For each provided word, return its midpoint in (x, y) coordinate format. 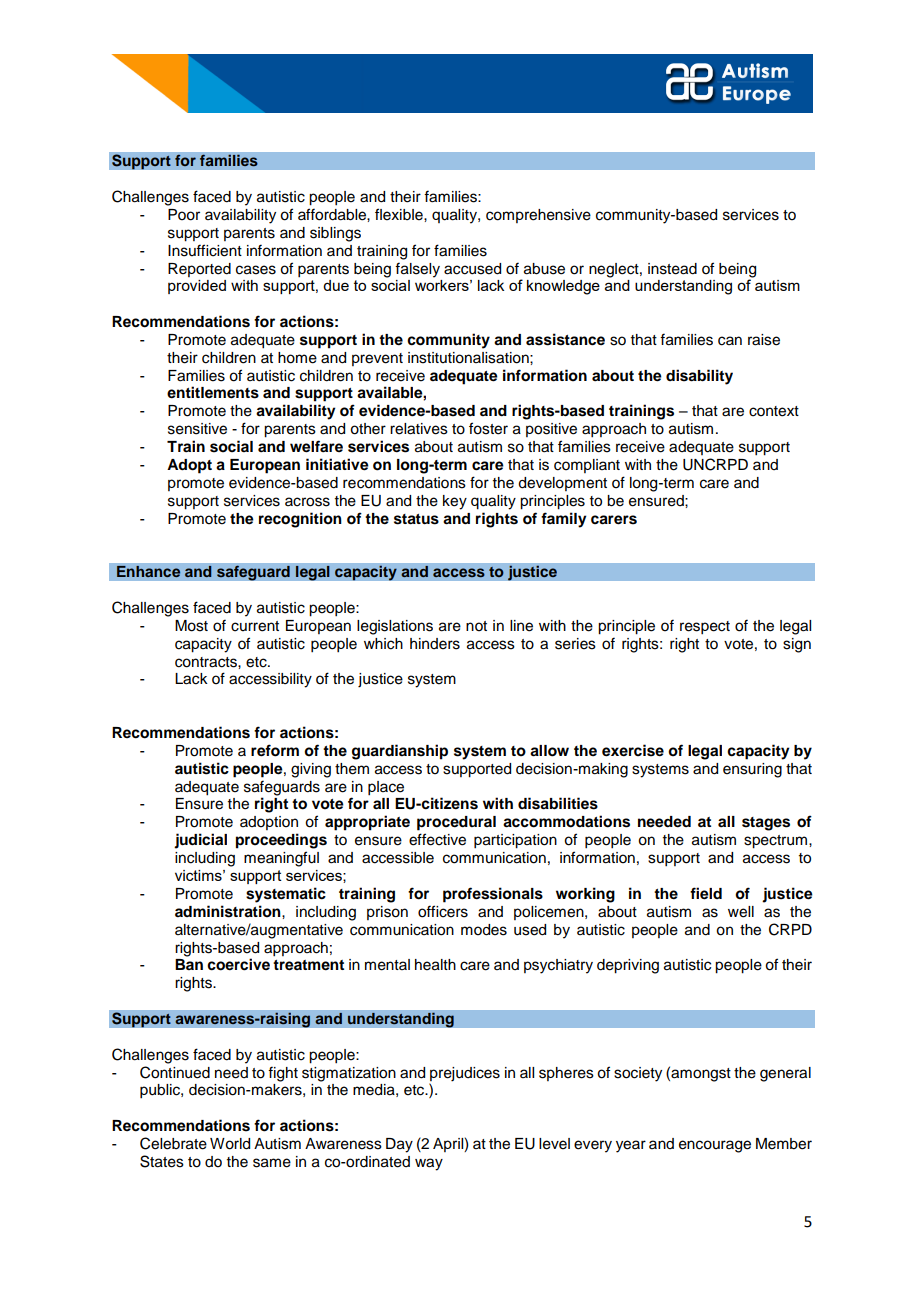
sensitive (197, 429)
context (774, 411)
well (741, 912)
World (230, 1144)
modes (484, 930)
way (429, 1164)
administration (229, 911)
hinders (435, 644)
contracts (207, 662)
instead (672, 269)
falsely (417, 270)
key (455, 502)
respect (705, 628)
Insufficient (205, 250)
